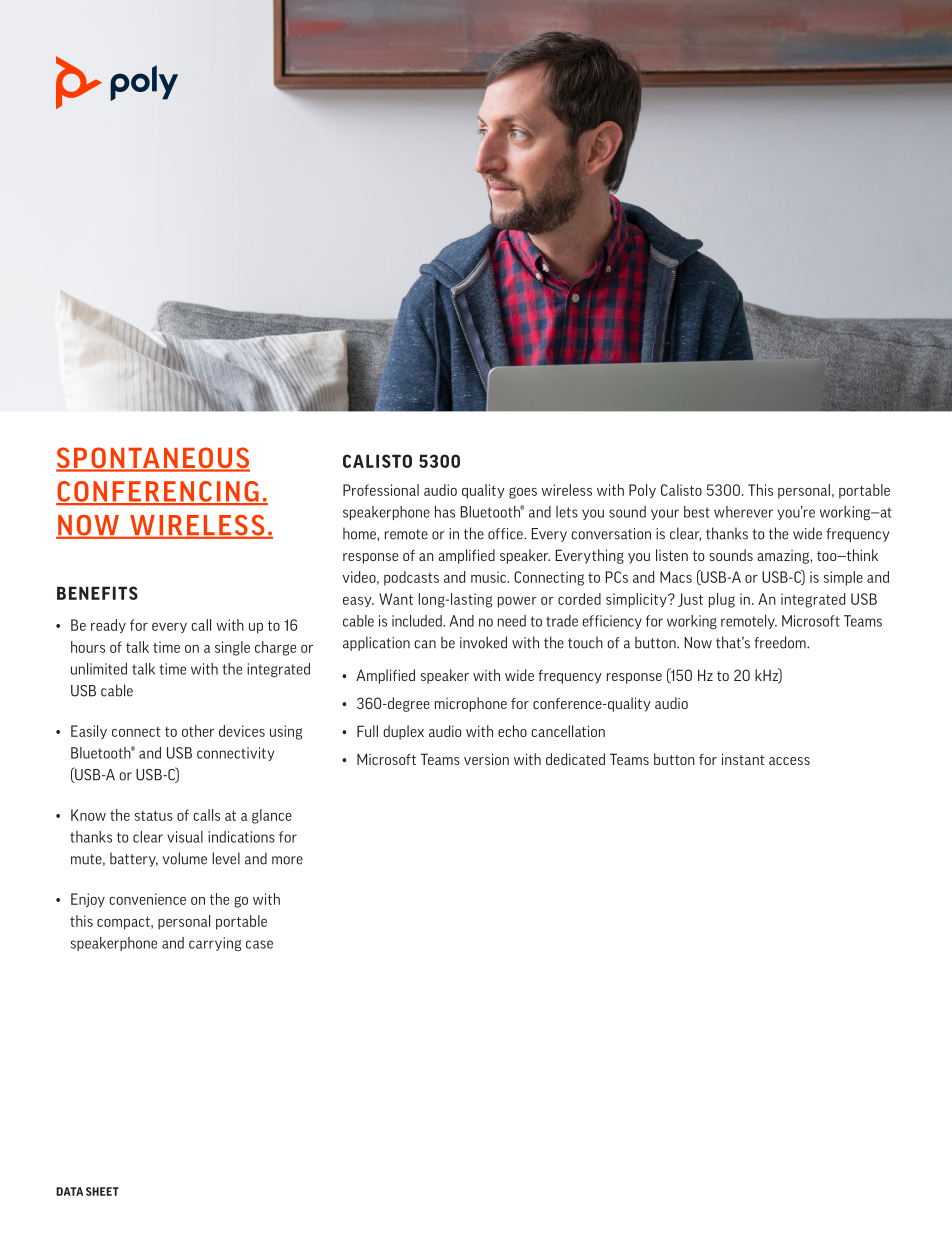 The height and width of the document is (1233, 952). Describe the element at coordinates (215, 944) in the document. I see `carrying` at that location.
